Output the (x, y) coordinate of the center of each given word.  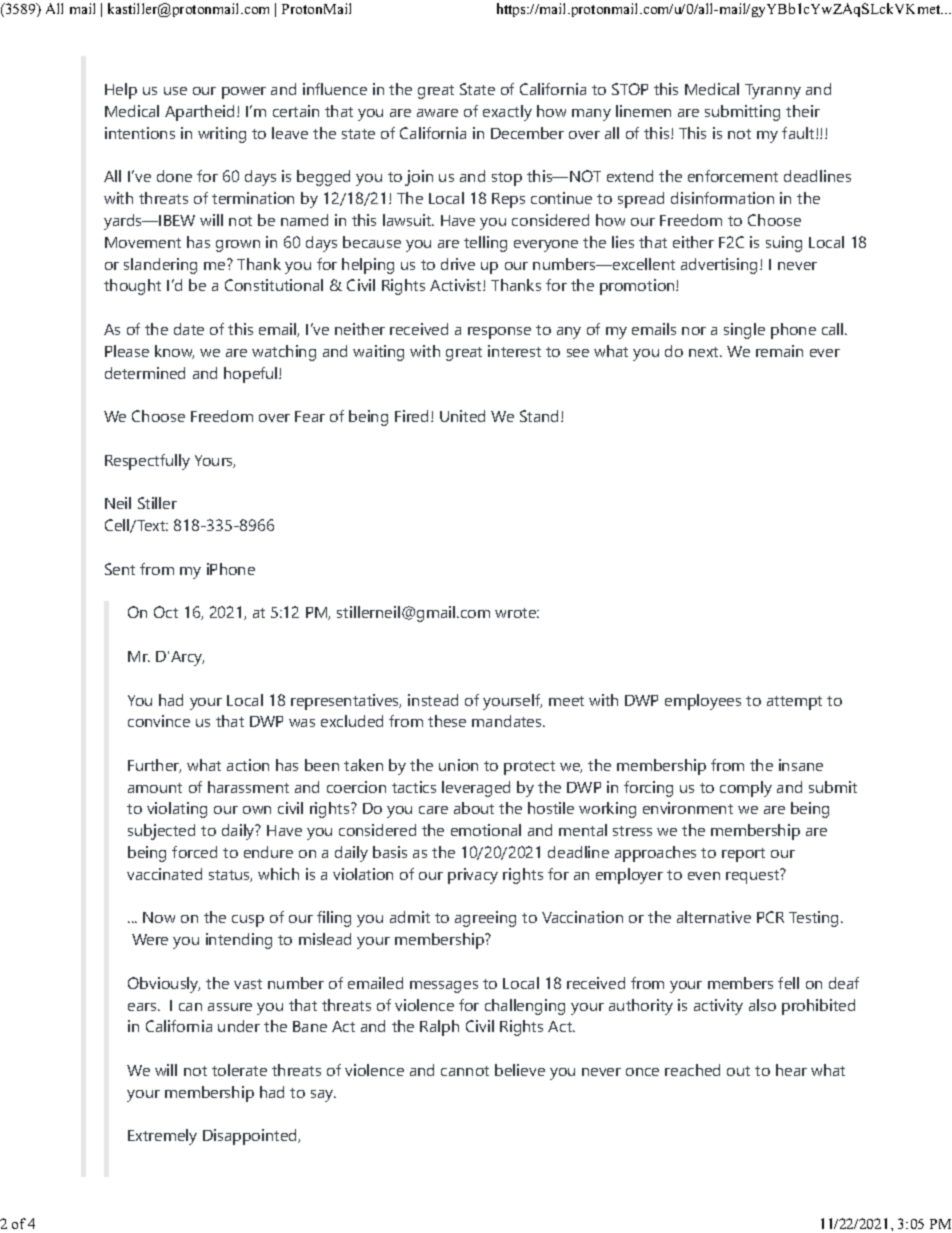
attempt (794, 703)
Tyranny (773, 91)
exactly (507, 113)
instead (433, 700)
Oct (166, 612)
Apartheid (199, 113)
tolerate (239, 1070)
